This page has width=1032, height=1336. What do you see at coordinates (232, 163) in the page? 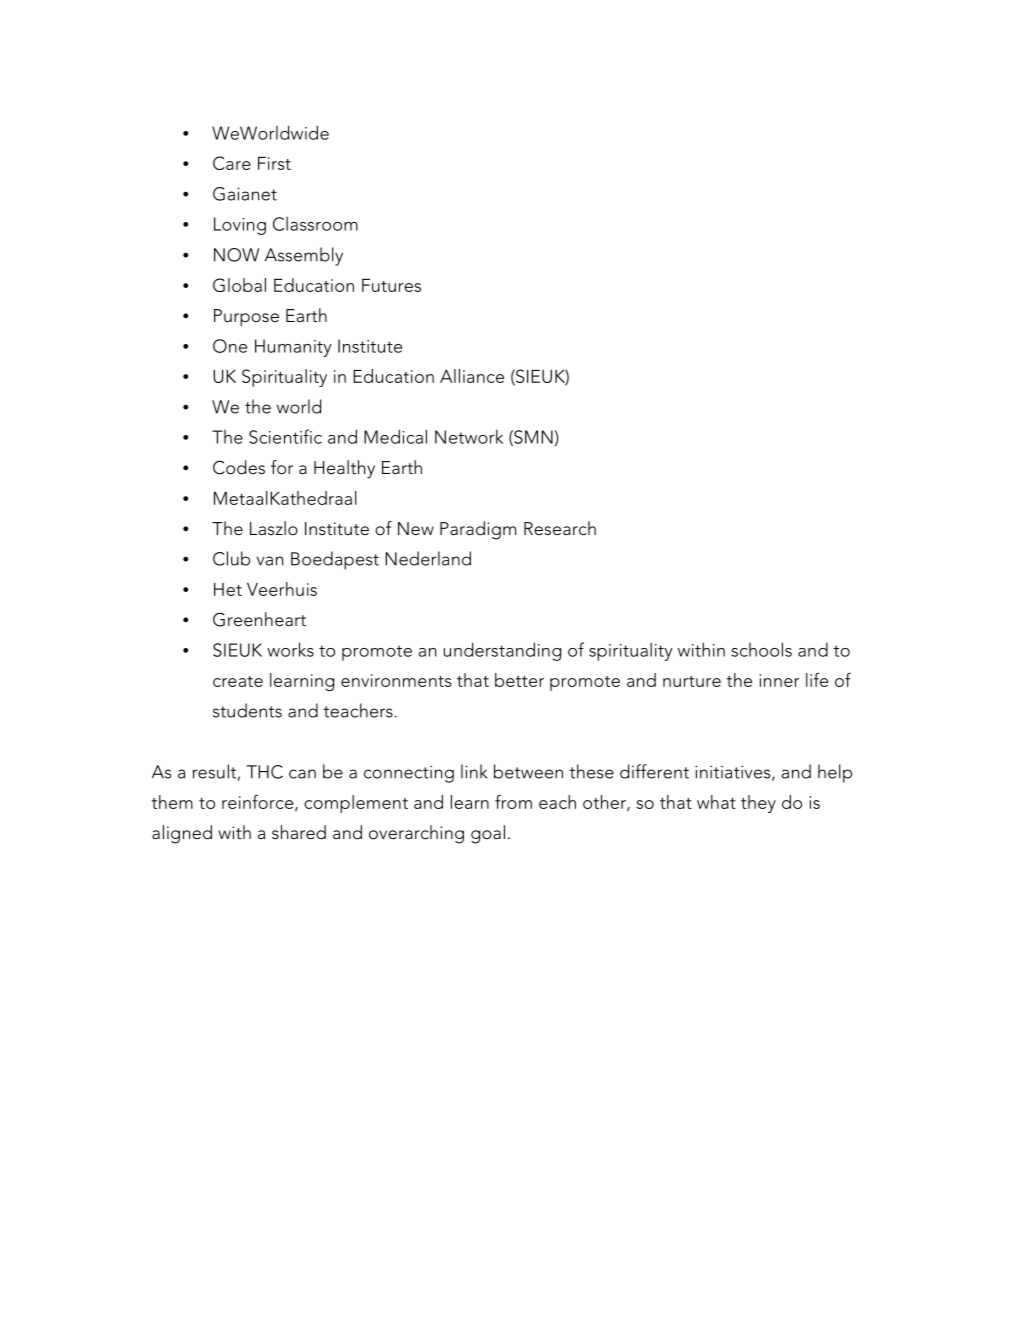
I see `Care` at bounding box center [232, 163].
